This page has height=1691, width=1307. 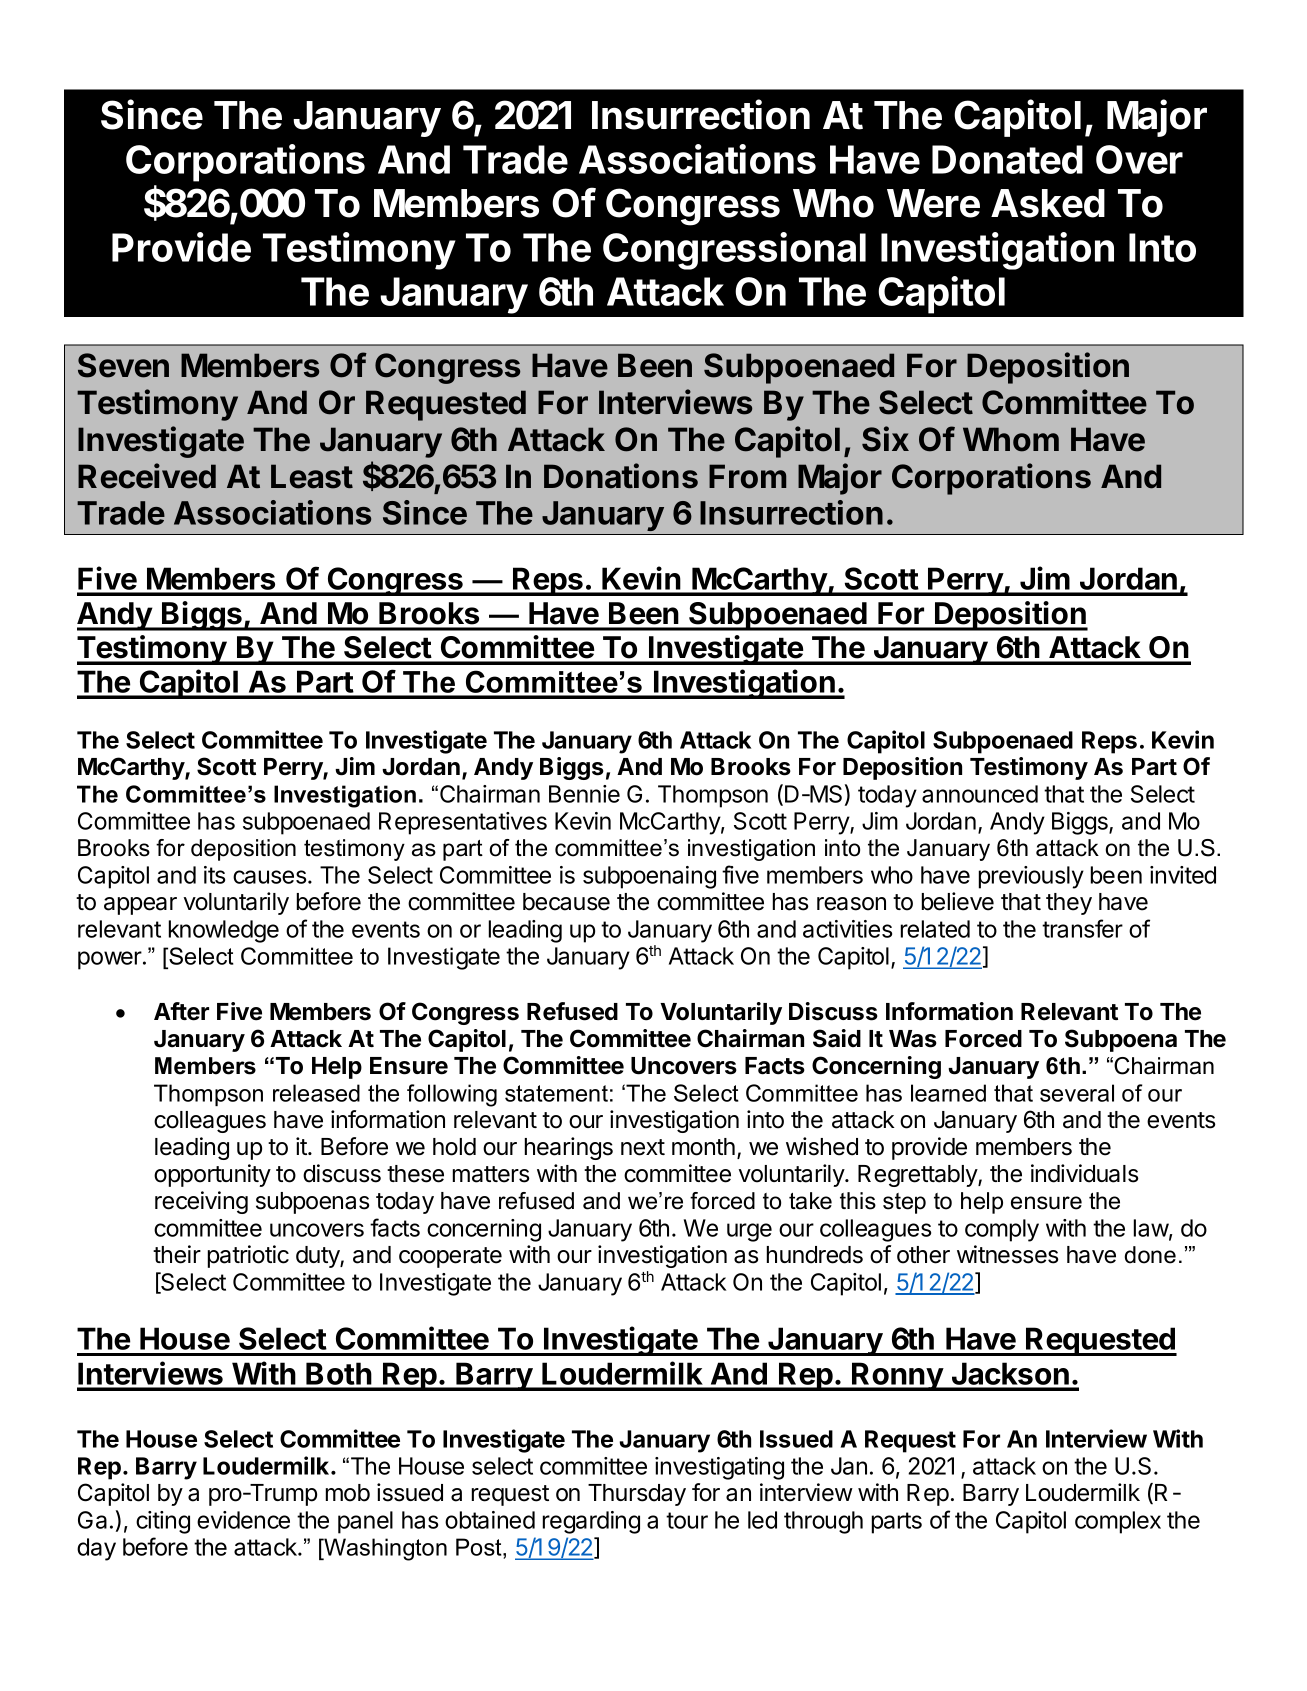 I want to click on next, so click(x=643, y=1147).
